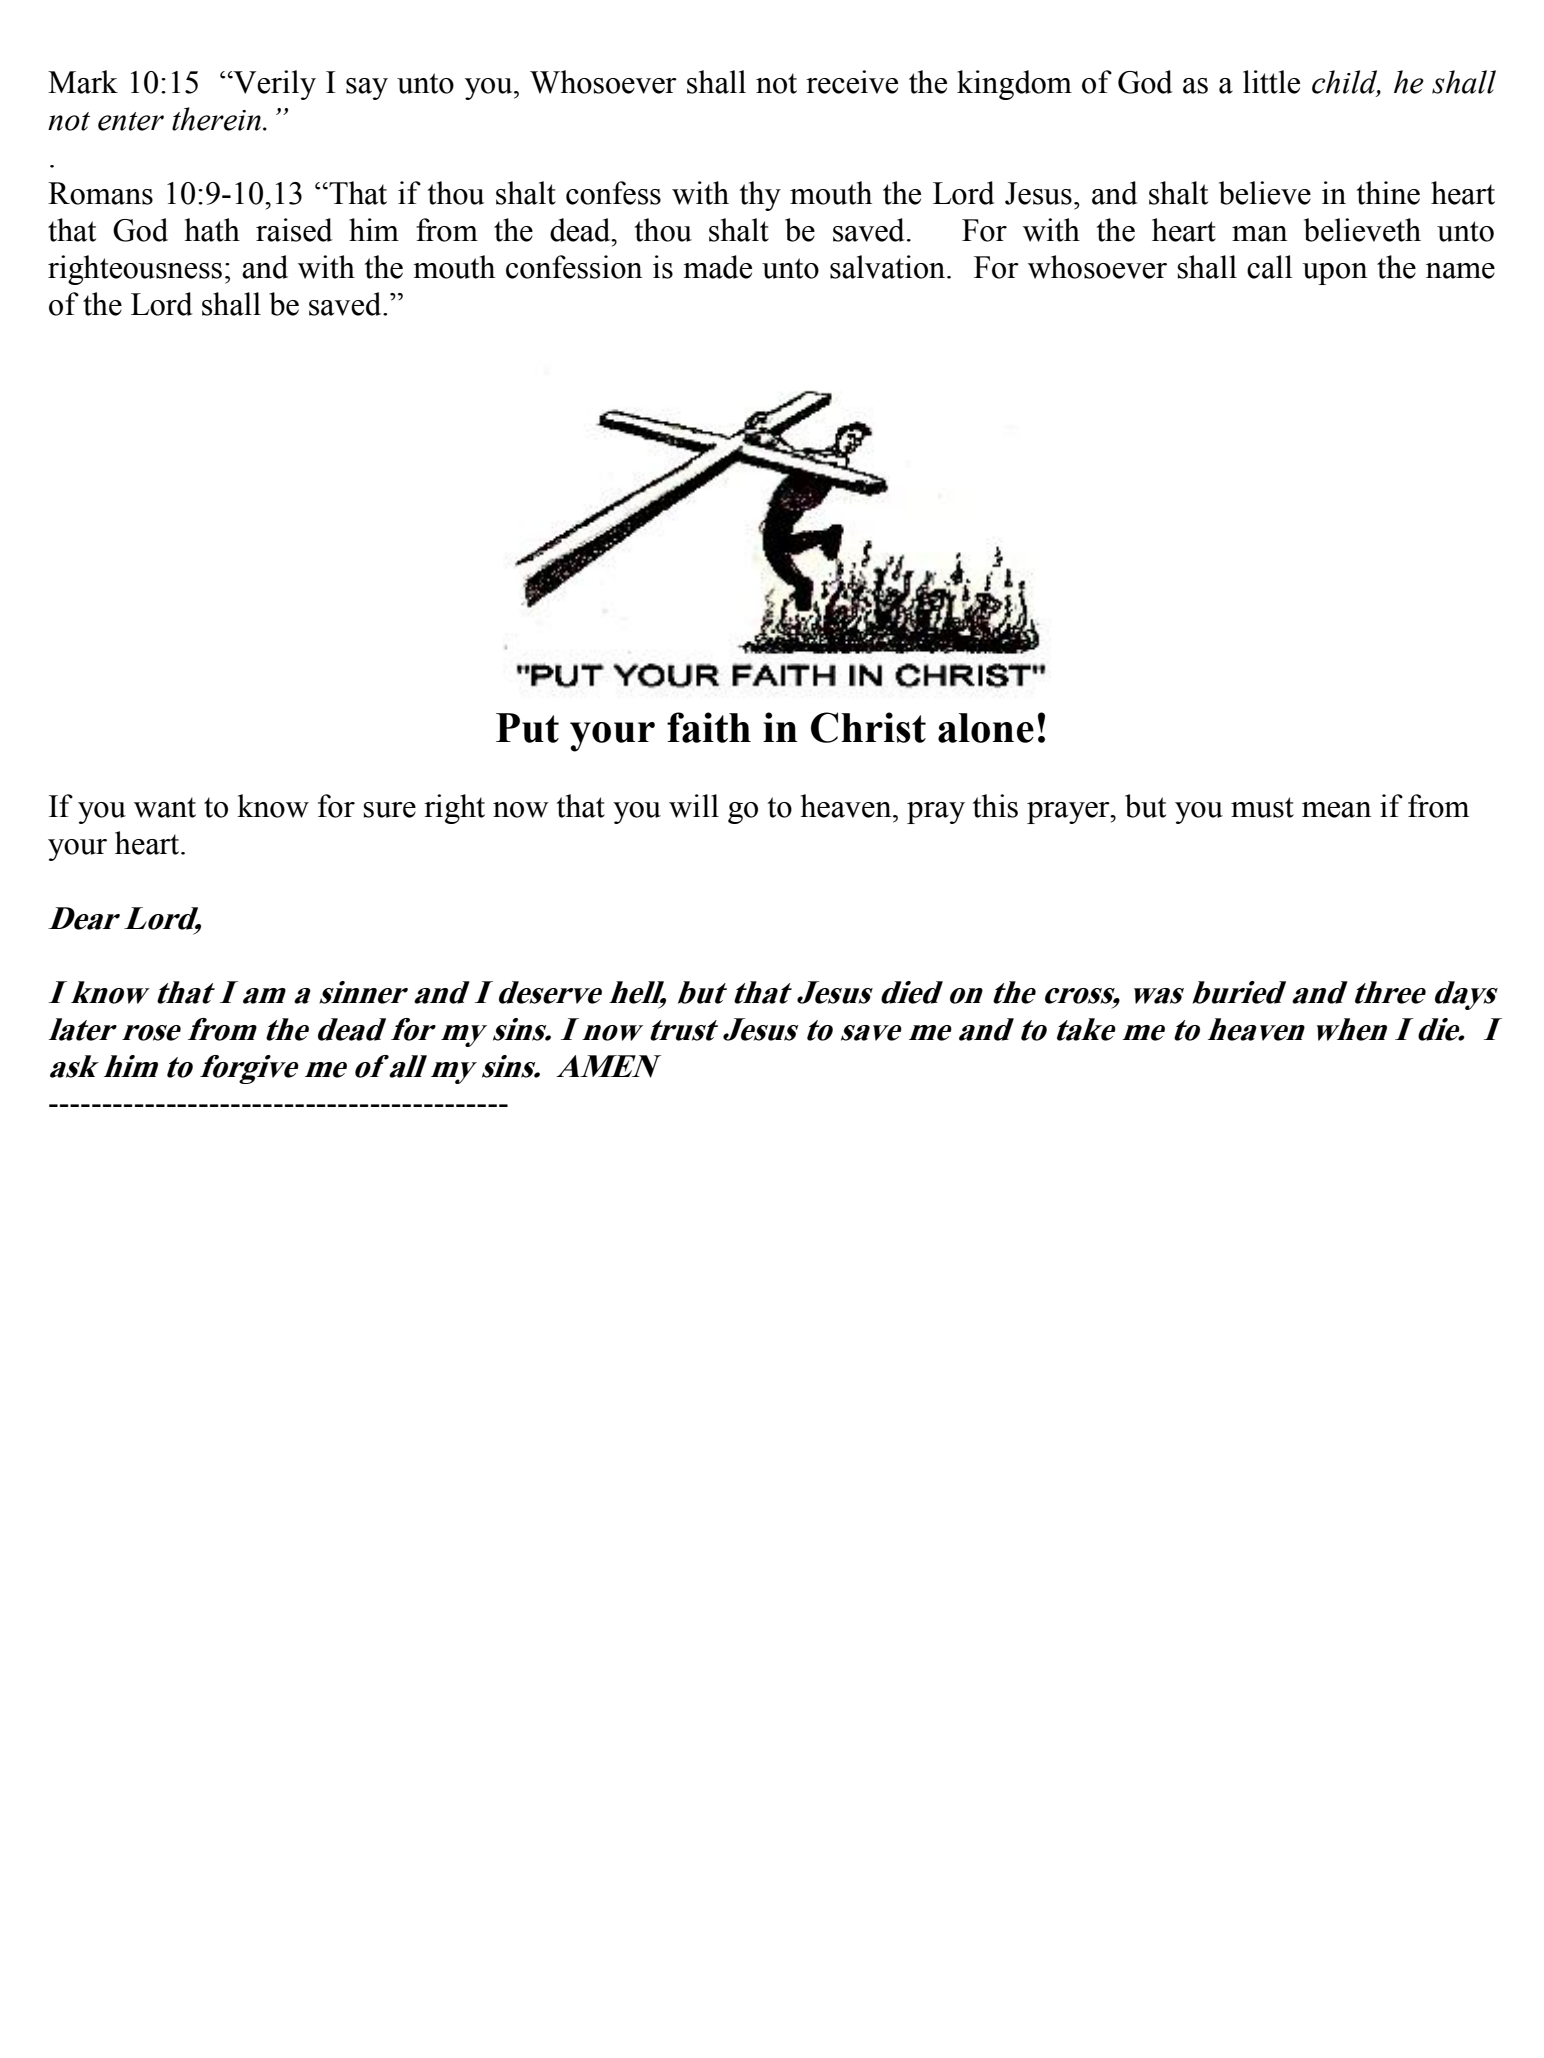 This document has width=1544, height=2058. What do you see at coordinates (694, 806) in the document?
I see `will` at bounding box center [694, 806].
